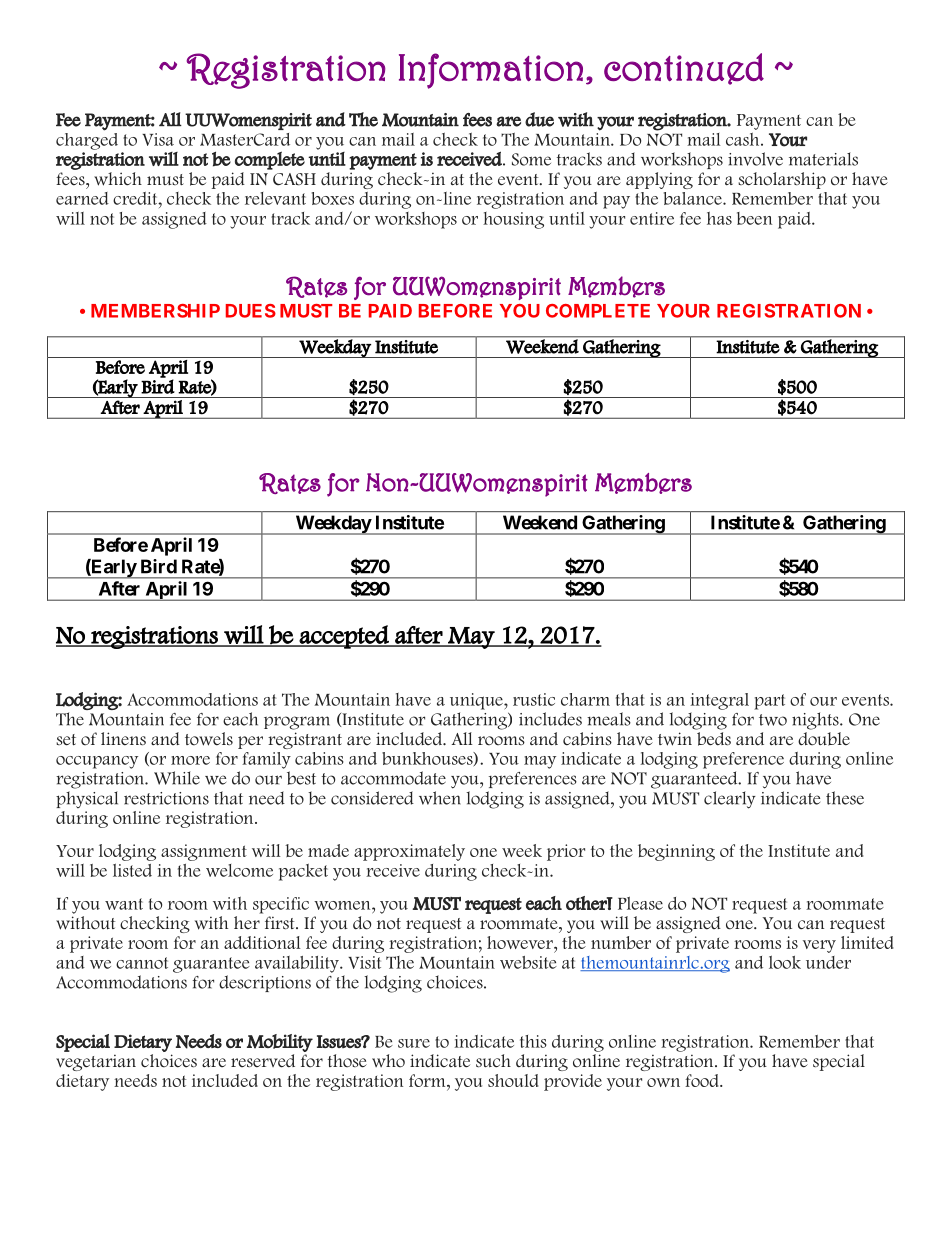 The width and height of the screenshot is (952, 1233). What do you see at coordinates (754, 218) in the screenshot?
I see `been` at bounding box center [754, 218].
